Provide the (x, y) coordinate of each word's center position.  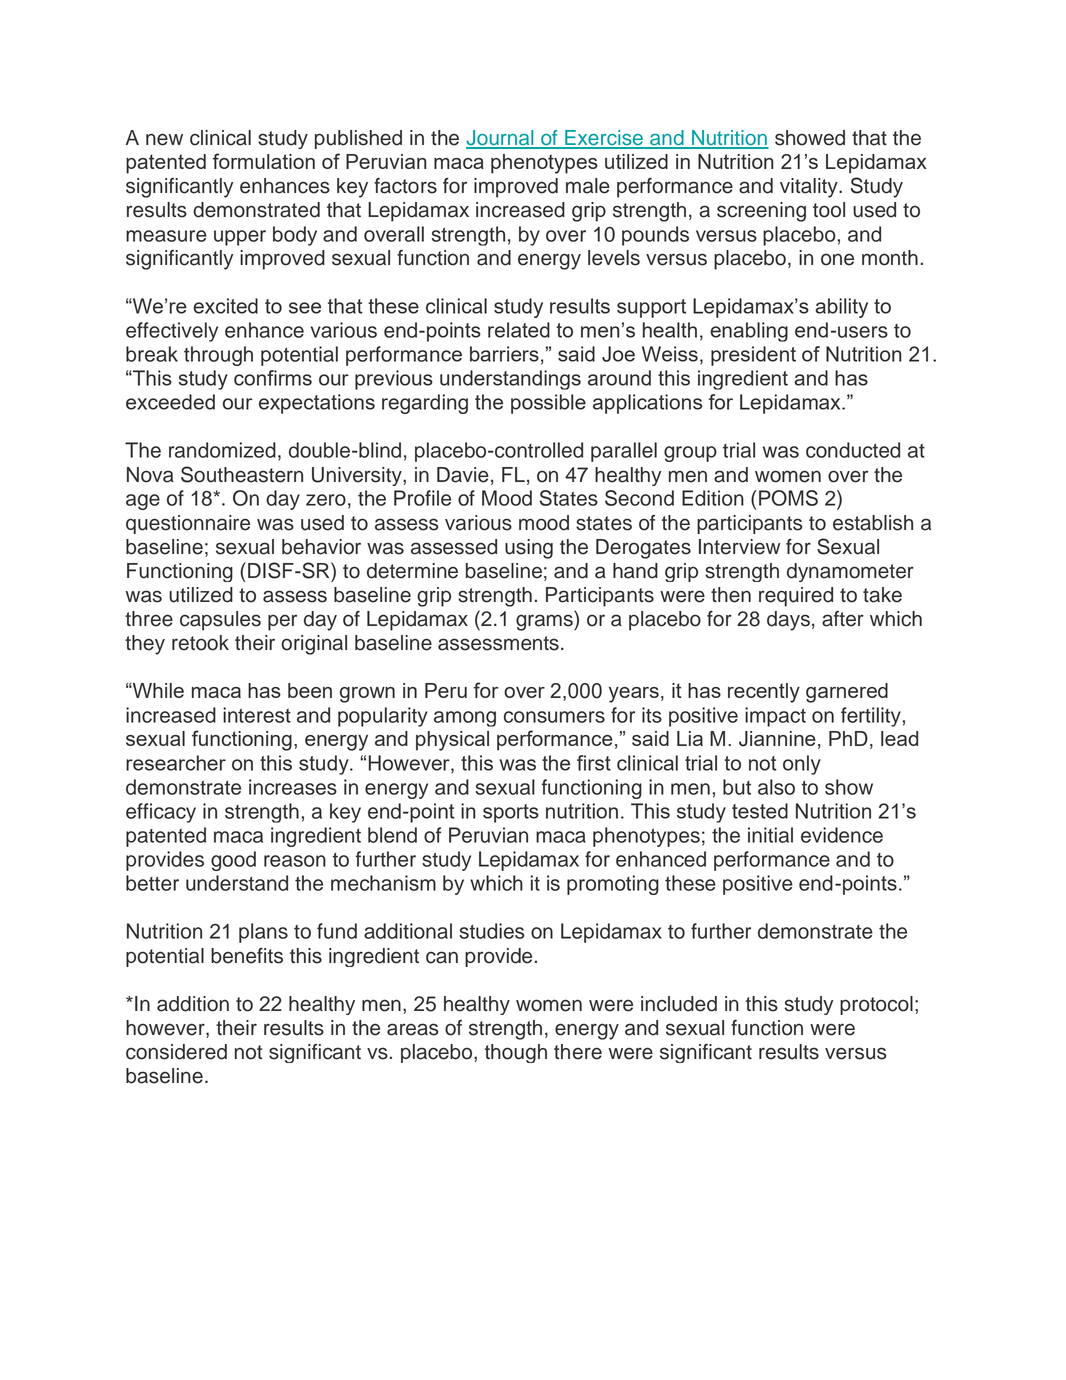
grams (545, 622)
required (796, 597)
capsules (220, 621)
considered (176, 1052)
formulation (264, 161)
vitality (810, 188)
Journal (501, 139)
